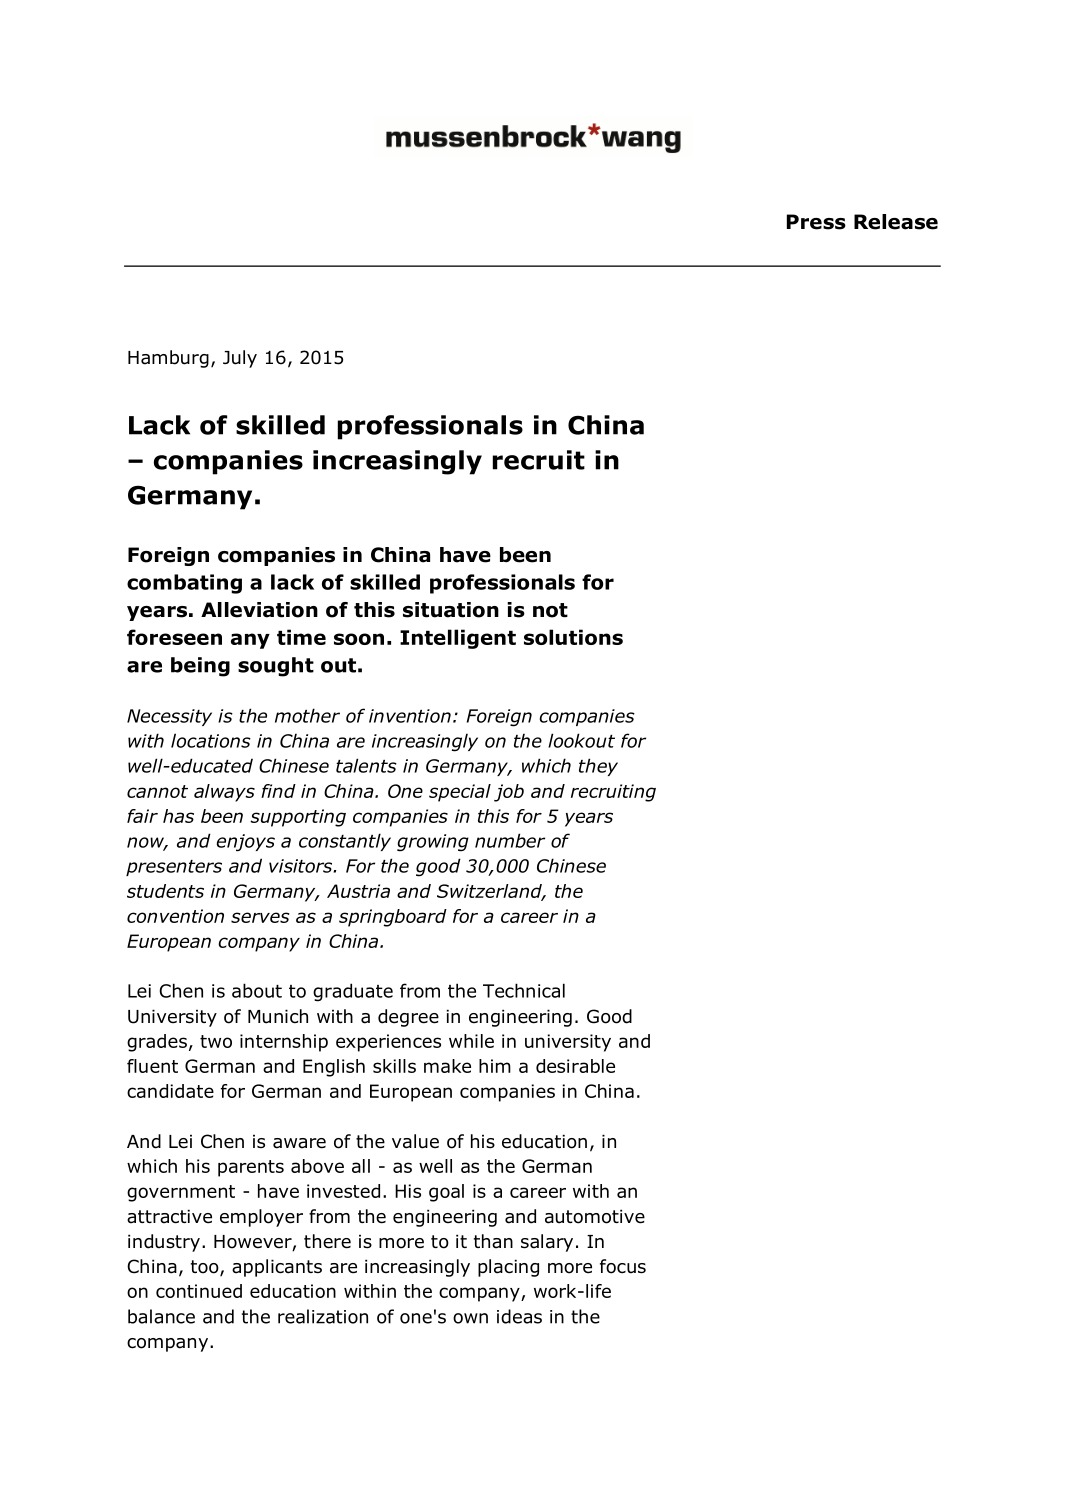 This page has height=1507, width=1065. Describe the element at coordinates (240, 359) in the page. I see `July` at that location.
